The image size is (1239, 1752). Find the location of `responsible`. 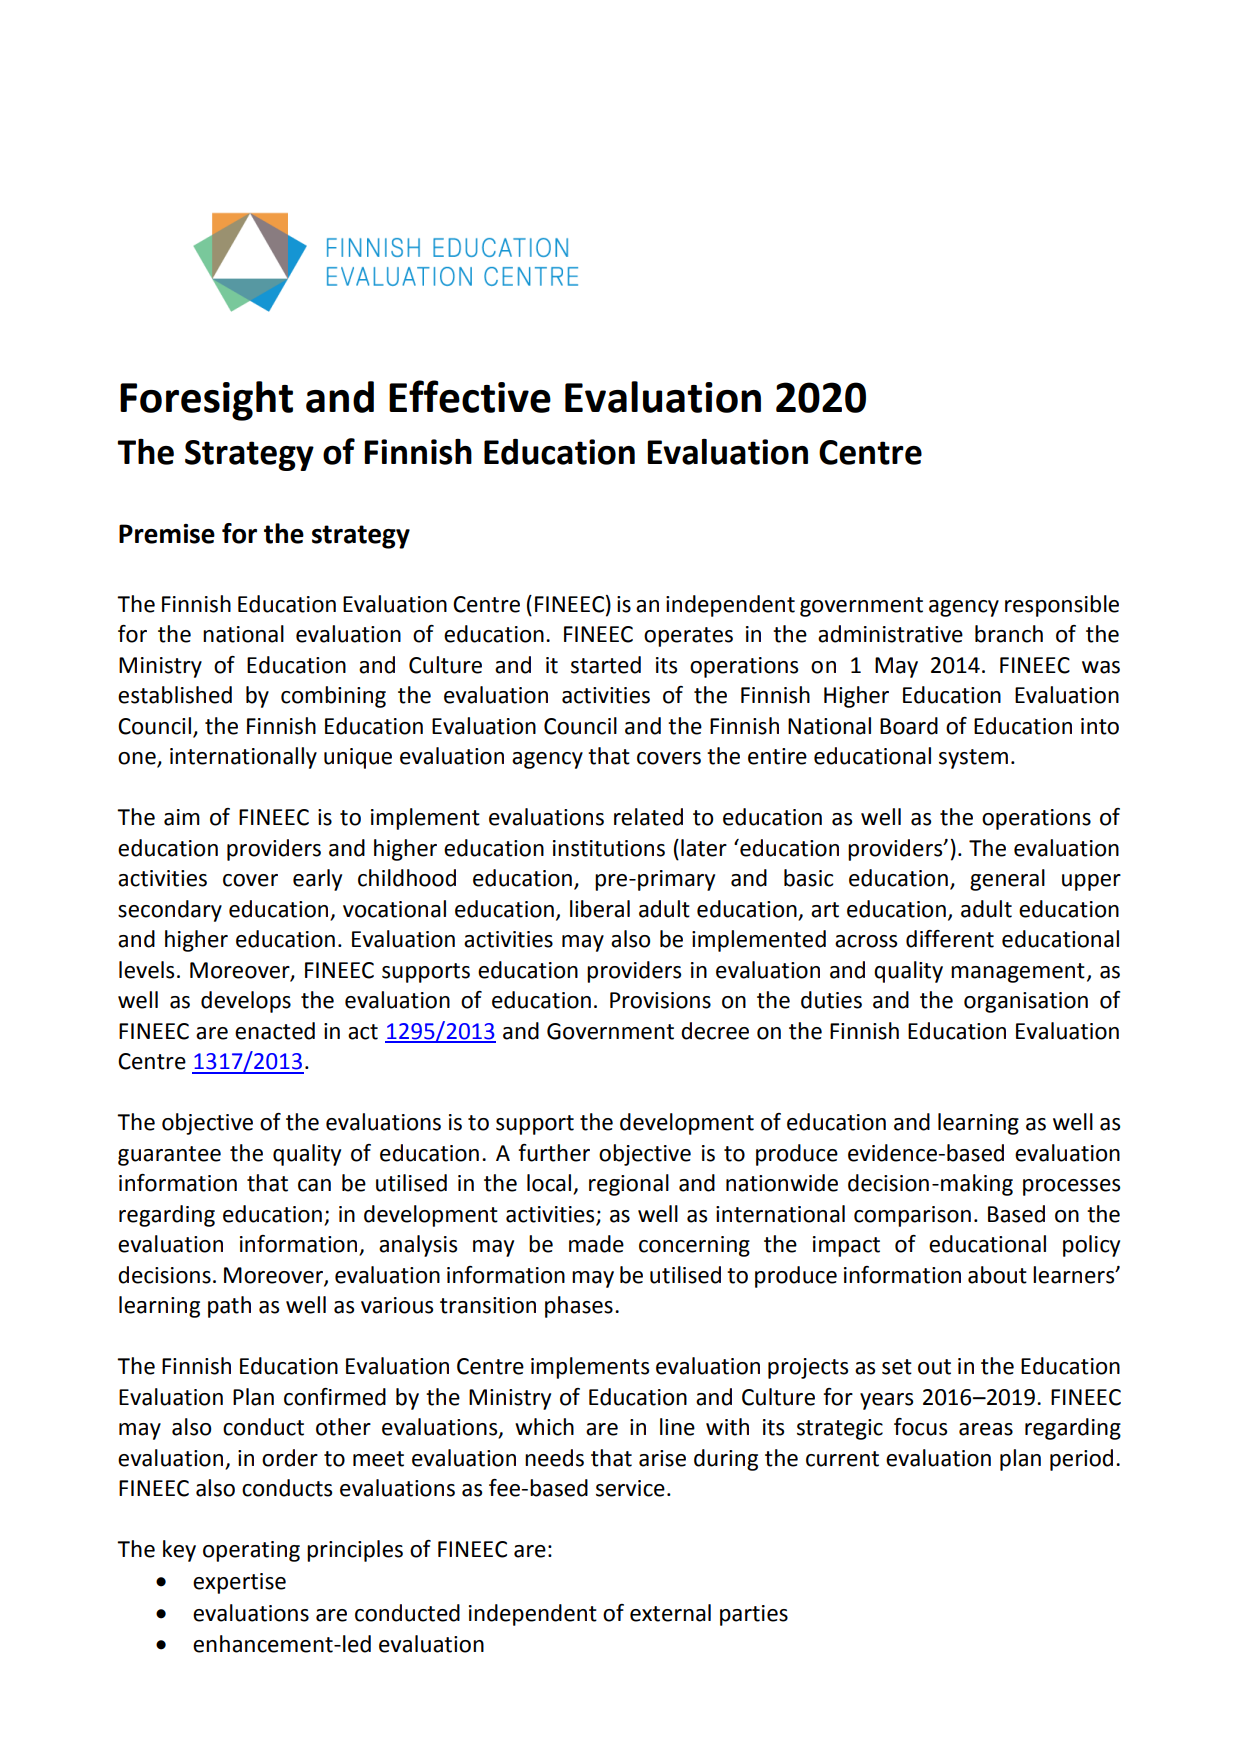

responsible is located at coordinates (1062, 606).
